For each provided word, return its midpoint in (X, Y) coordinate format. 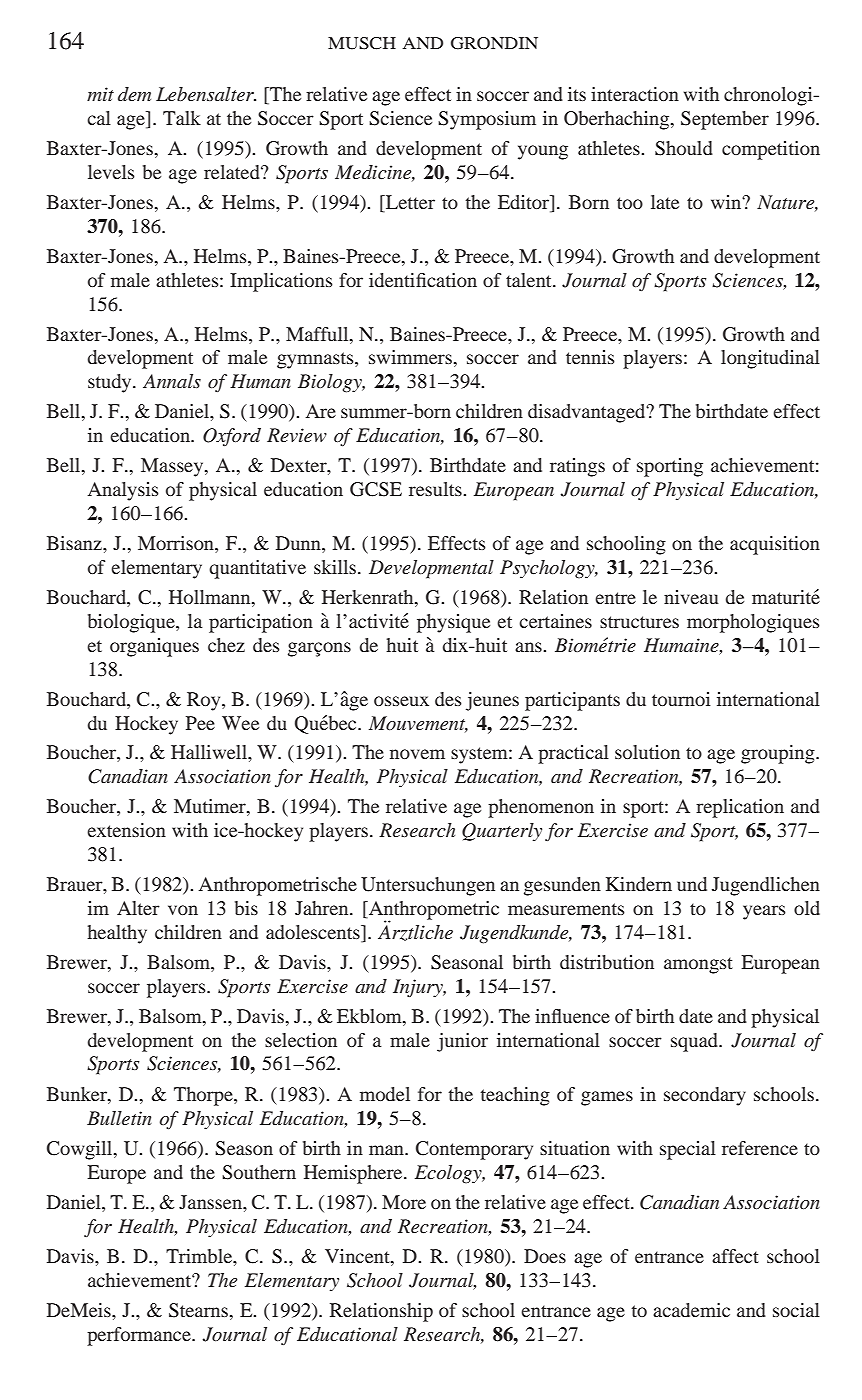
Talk (182, 118)
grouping (779, 754)
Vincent (358, 1257)
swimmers (410, 357)
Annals (172, 381)
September (725, 120)
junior (462, 1042)
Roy (205, 701)
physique (453, 623)
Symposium (487, 120)
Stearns (198, 1310)
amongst (698, 965)
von (183, 910)
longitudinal (770, 359)
